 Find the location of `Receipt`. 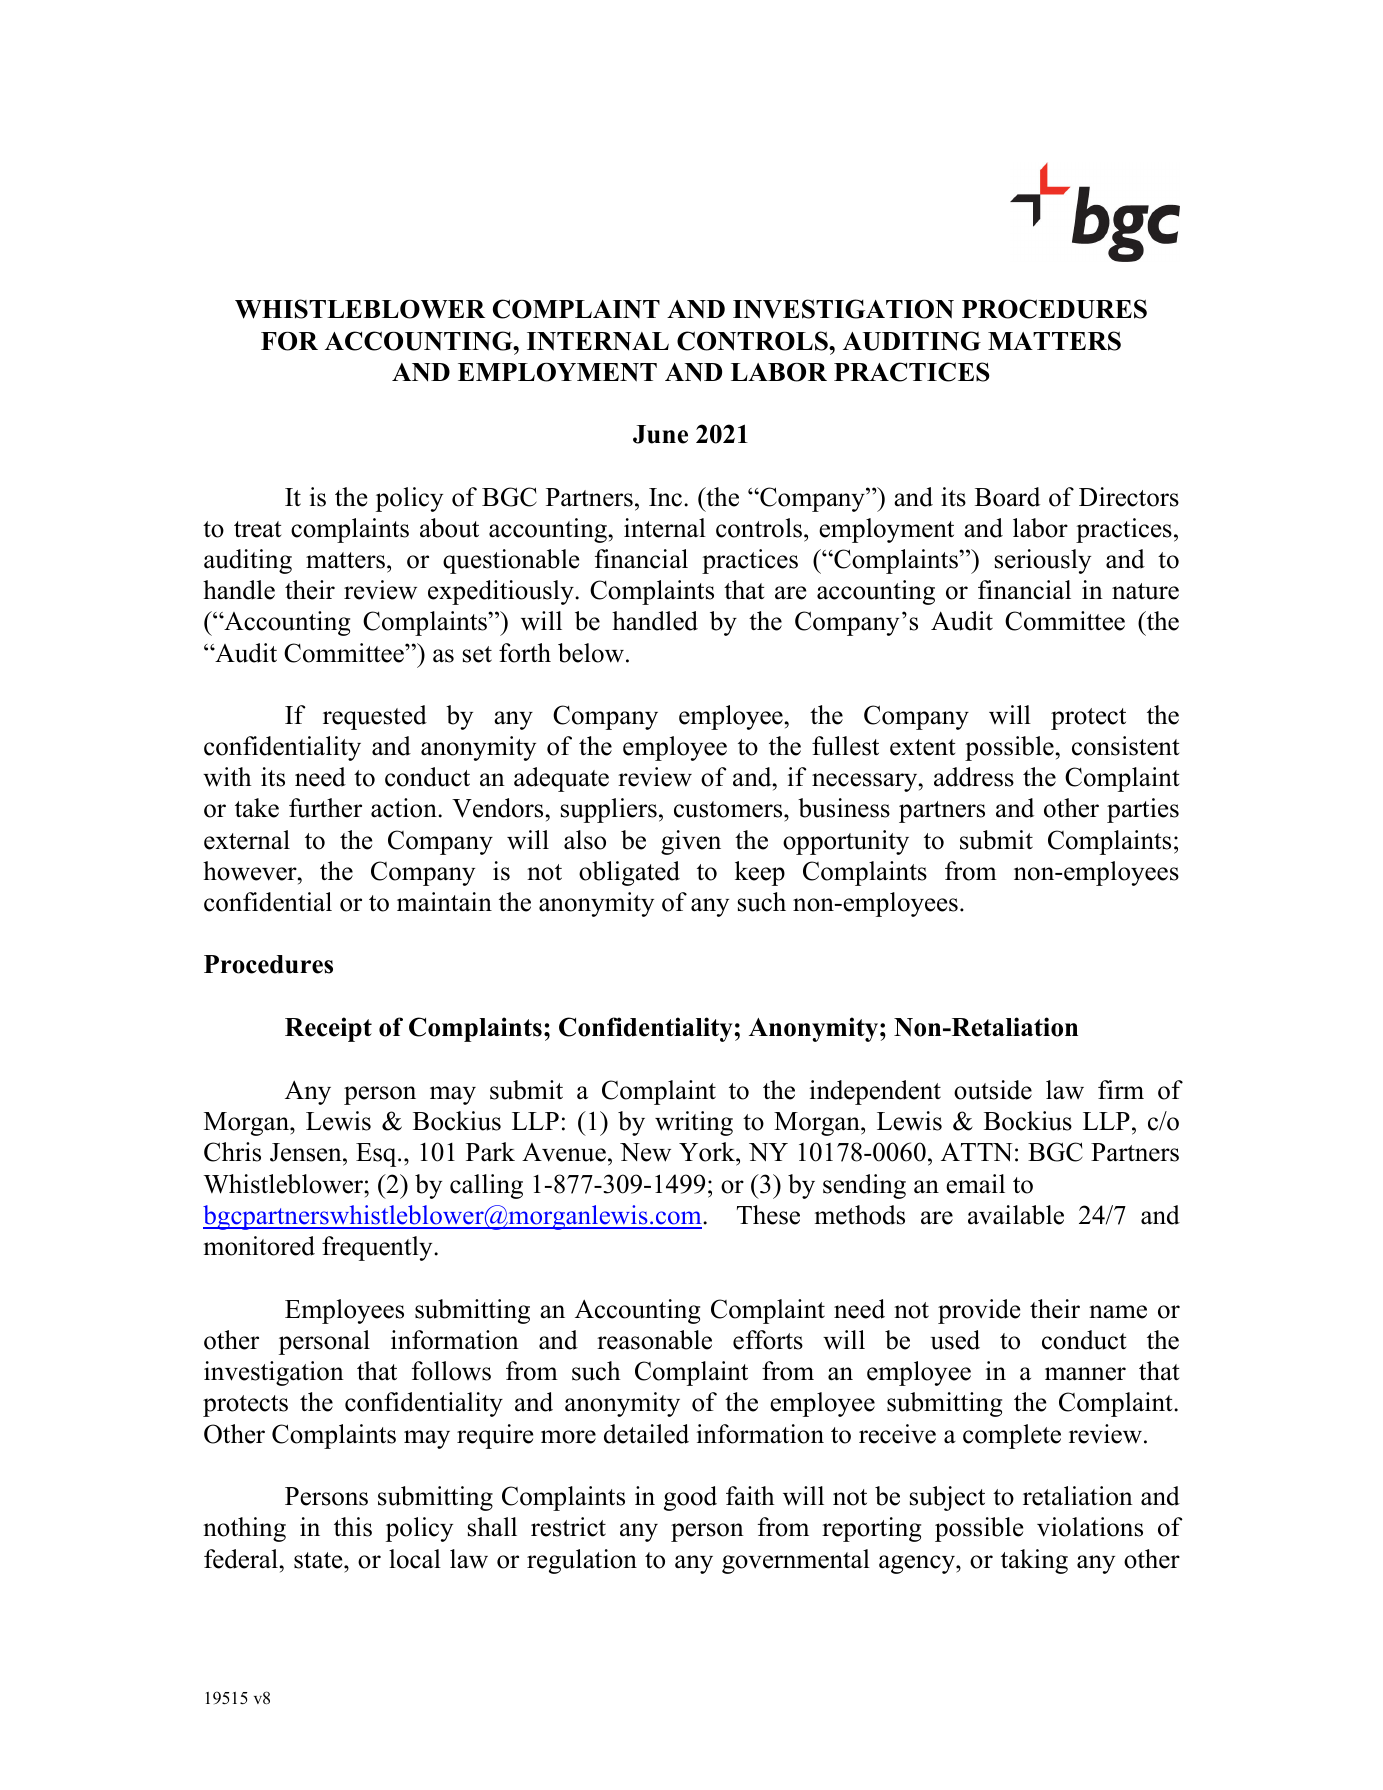

Receipt is located at coordinates (328, 1029).
